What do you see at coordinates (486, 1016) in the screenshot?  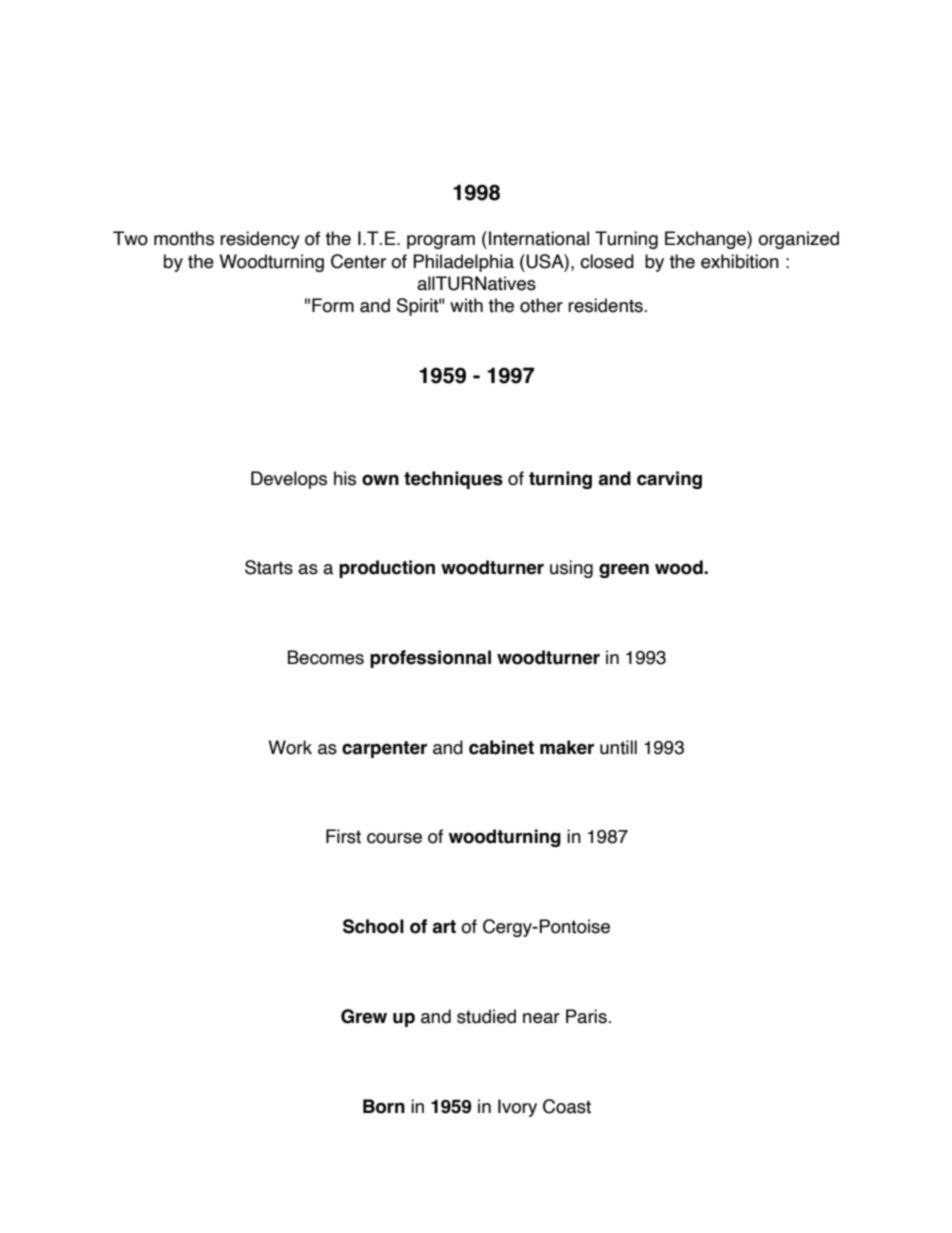 I see `studied` at bounding box center [486, 1016].
